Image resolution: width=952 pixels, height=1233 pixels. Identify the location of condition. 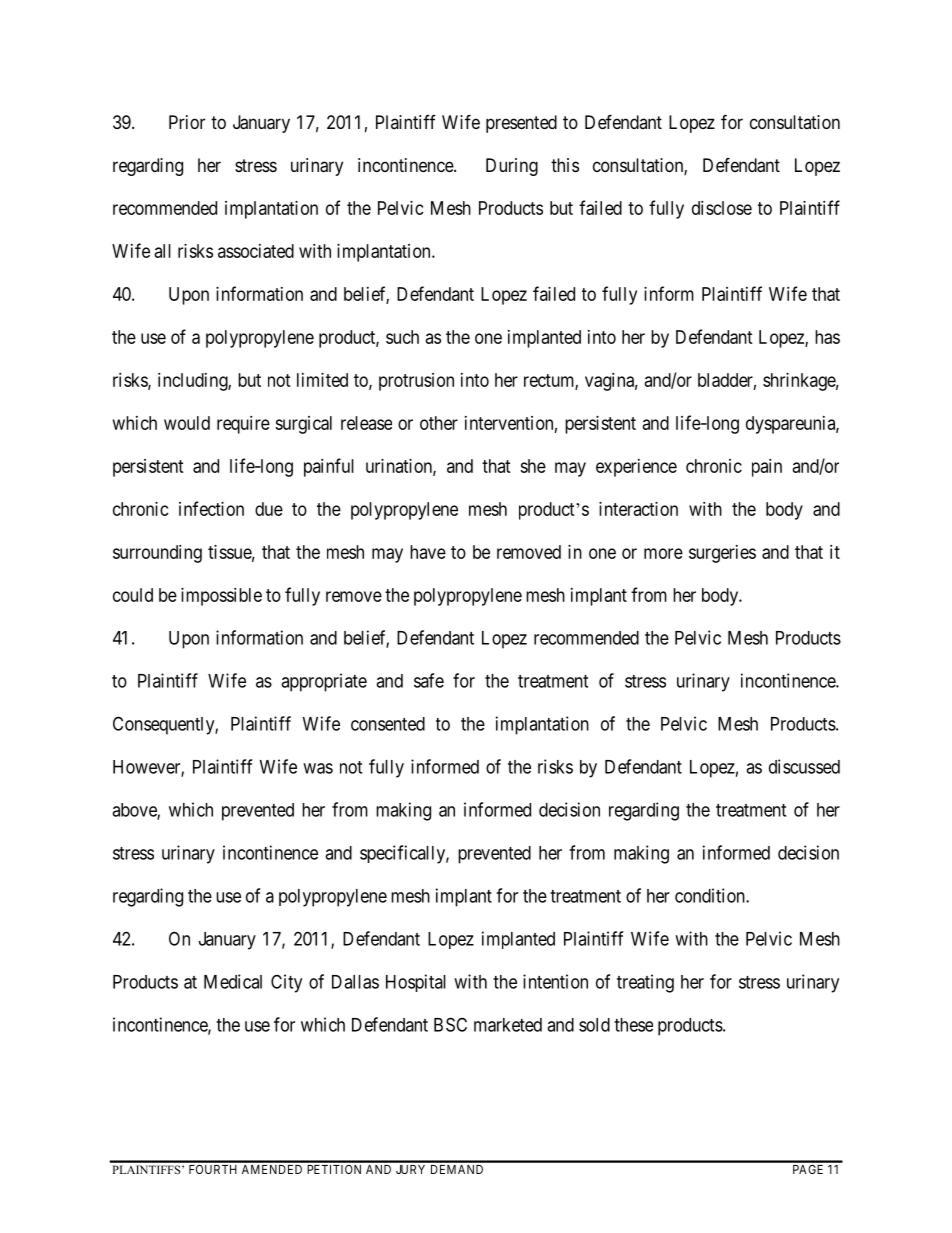
(711, 895).
